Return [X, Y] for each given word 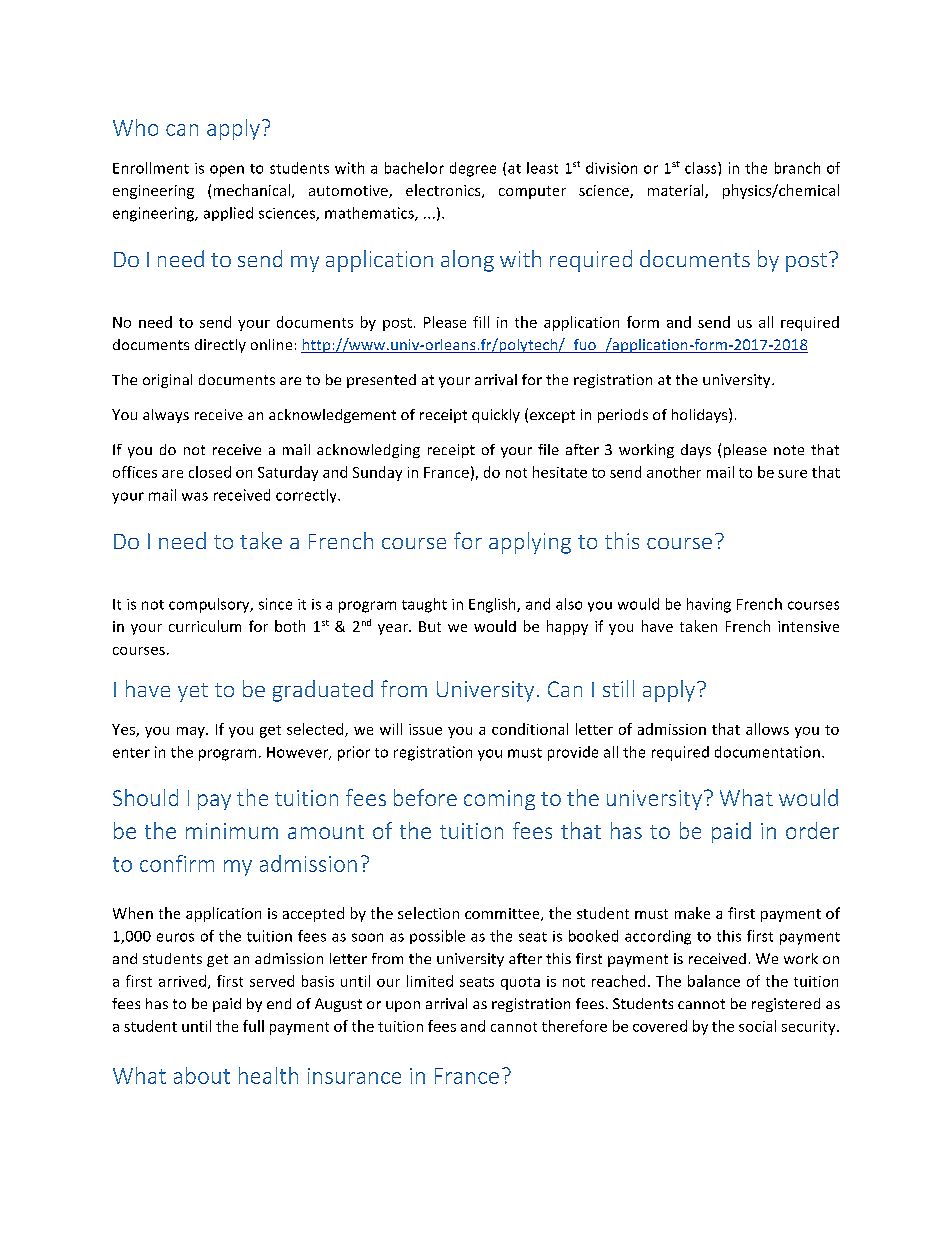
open [227, 171]
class [702, 168]
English [493, 605]
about [202, 1075]
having [709, 605]
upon [403, 1006]
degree [473, 169]
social [757, 1026]
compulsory [210, 605]
